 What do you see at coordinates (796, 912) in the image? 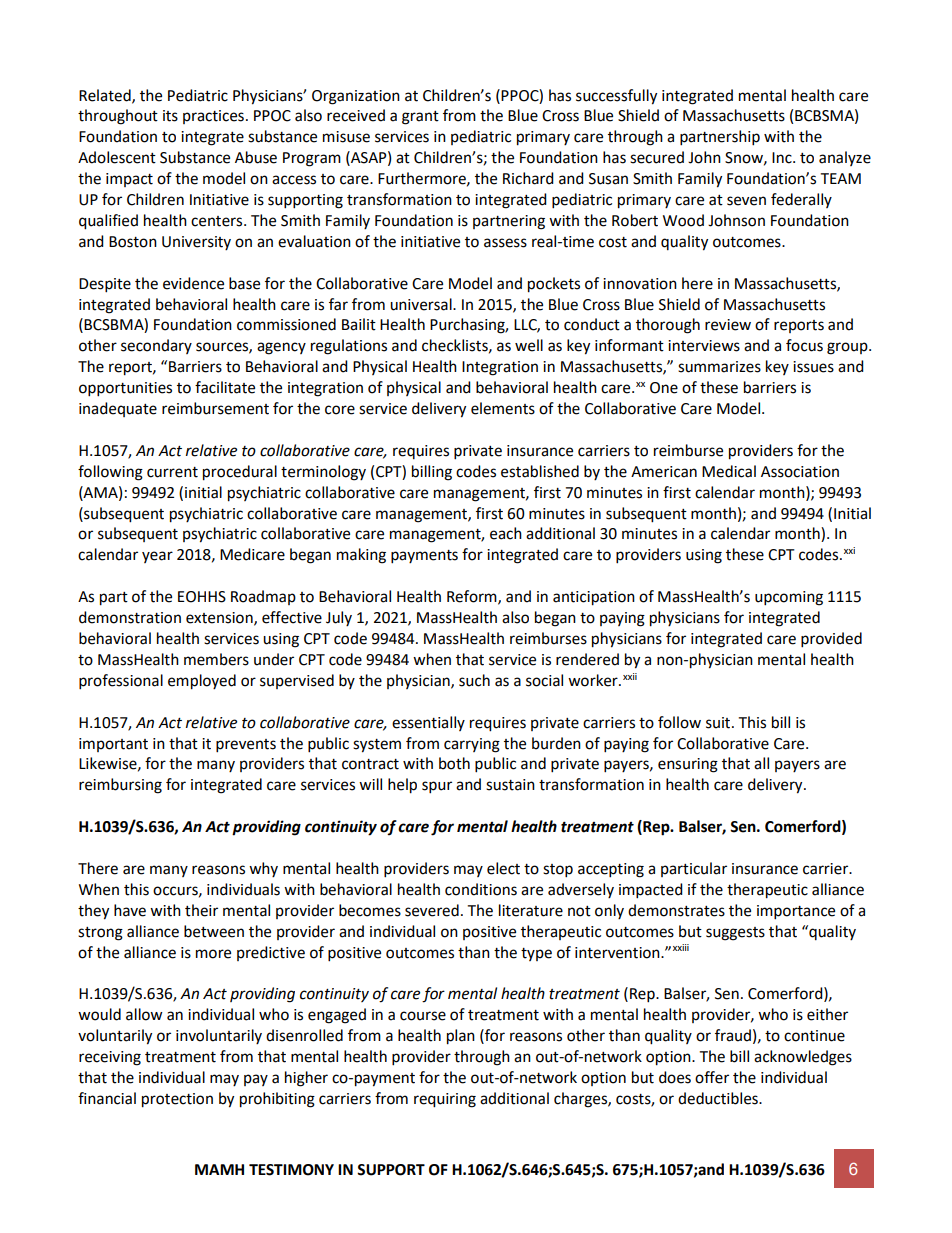
I see `importance` at bounding box center [796, 912].
